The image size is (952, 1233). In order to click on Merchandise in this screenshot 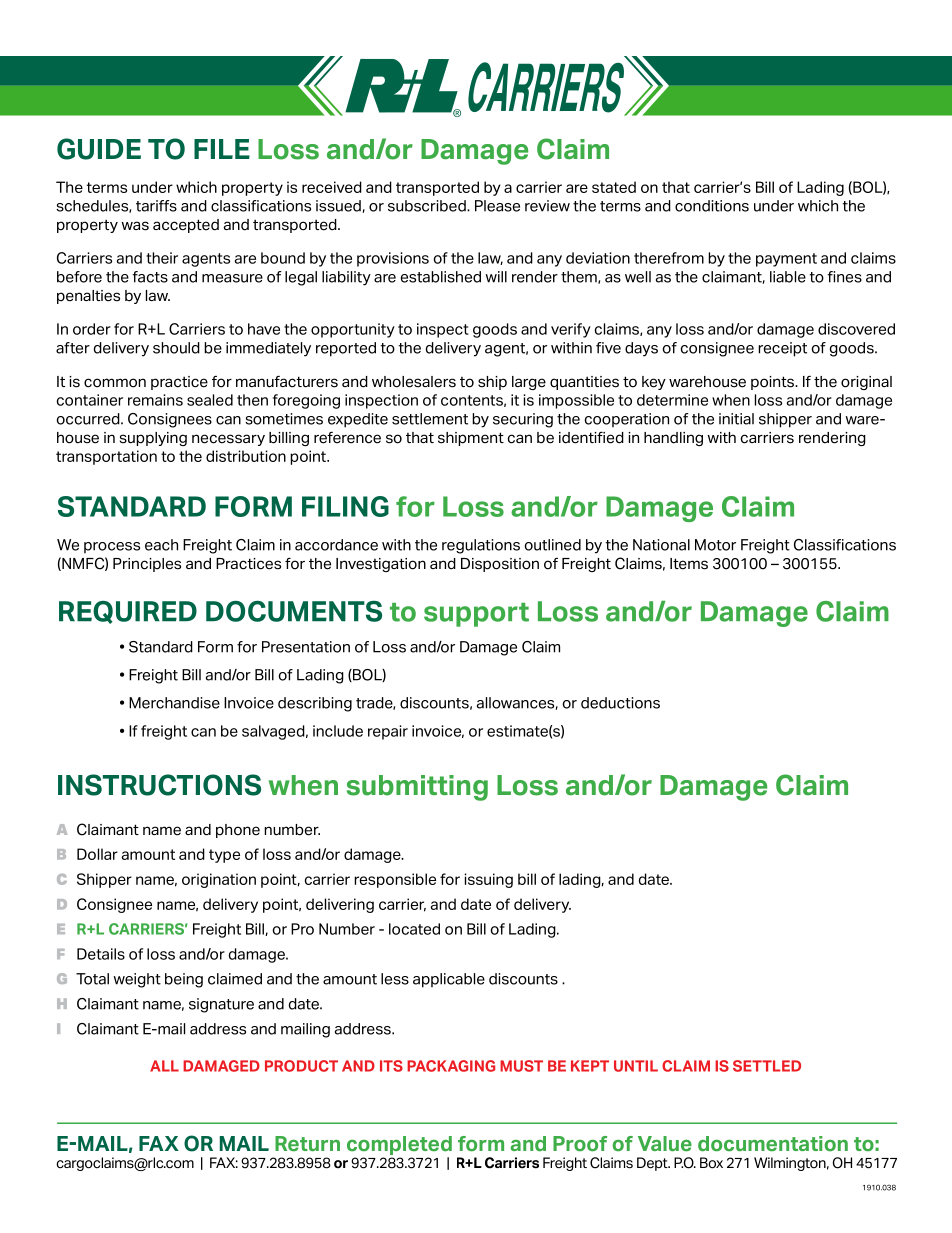, I will do `click(174, 703)`.
